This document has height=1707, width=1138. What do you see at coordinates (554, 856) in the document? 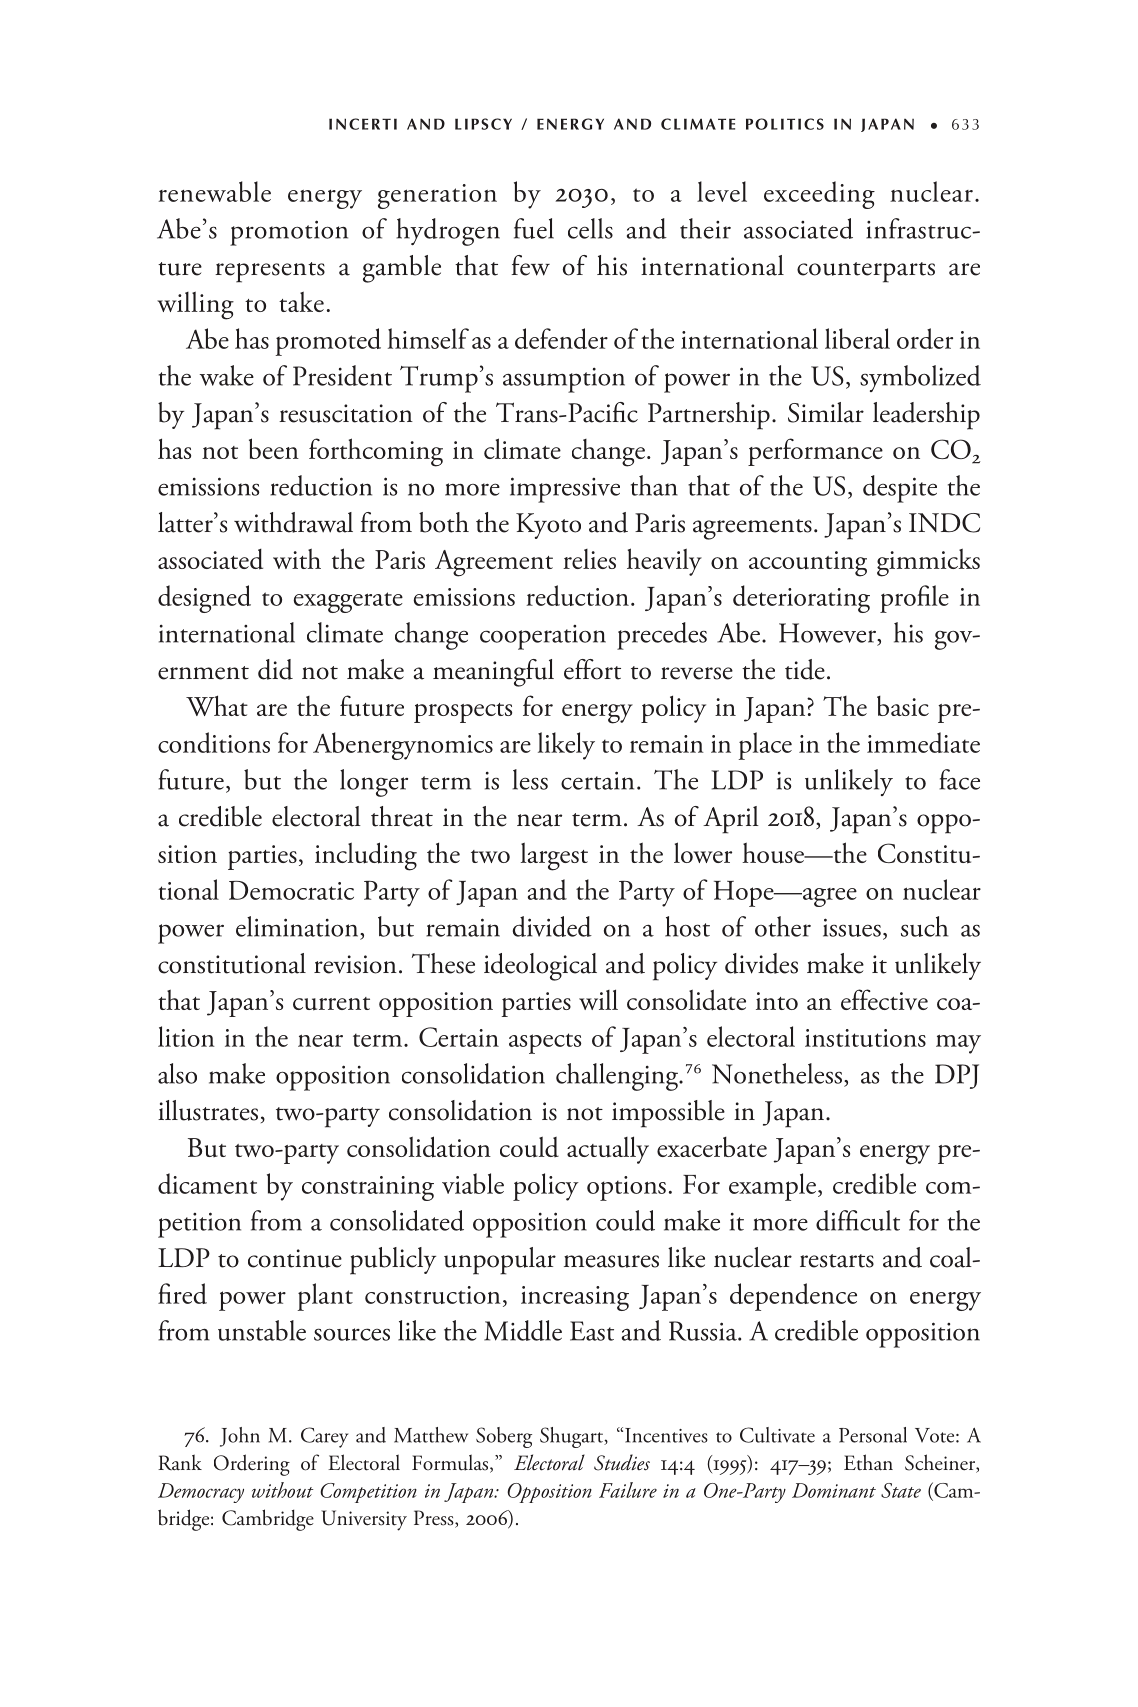
I see `largest` at bounding box center [554, 856].
